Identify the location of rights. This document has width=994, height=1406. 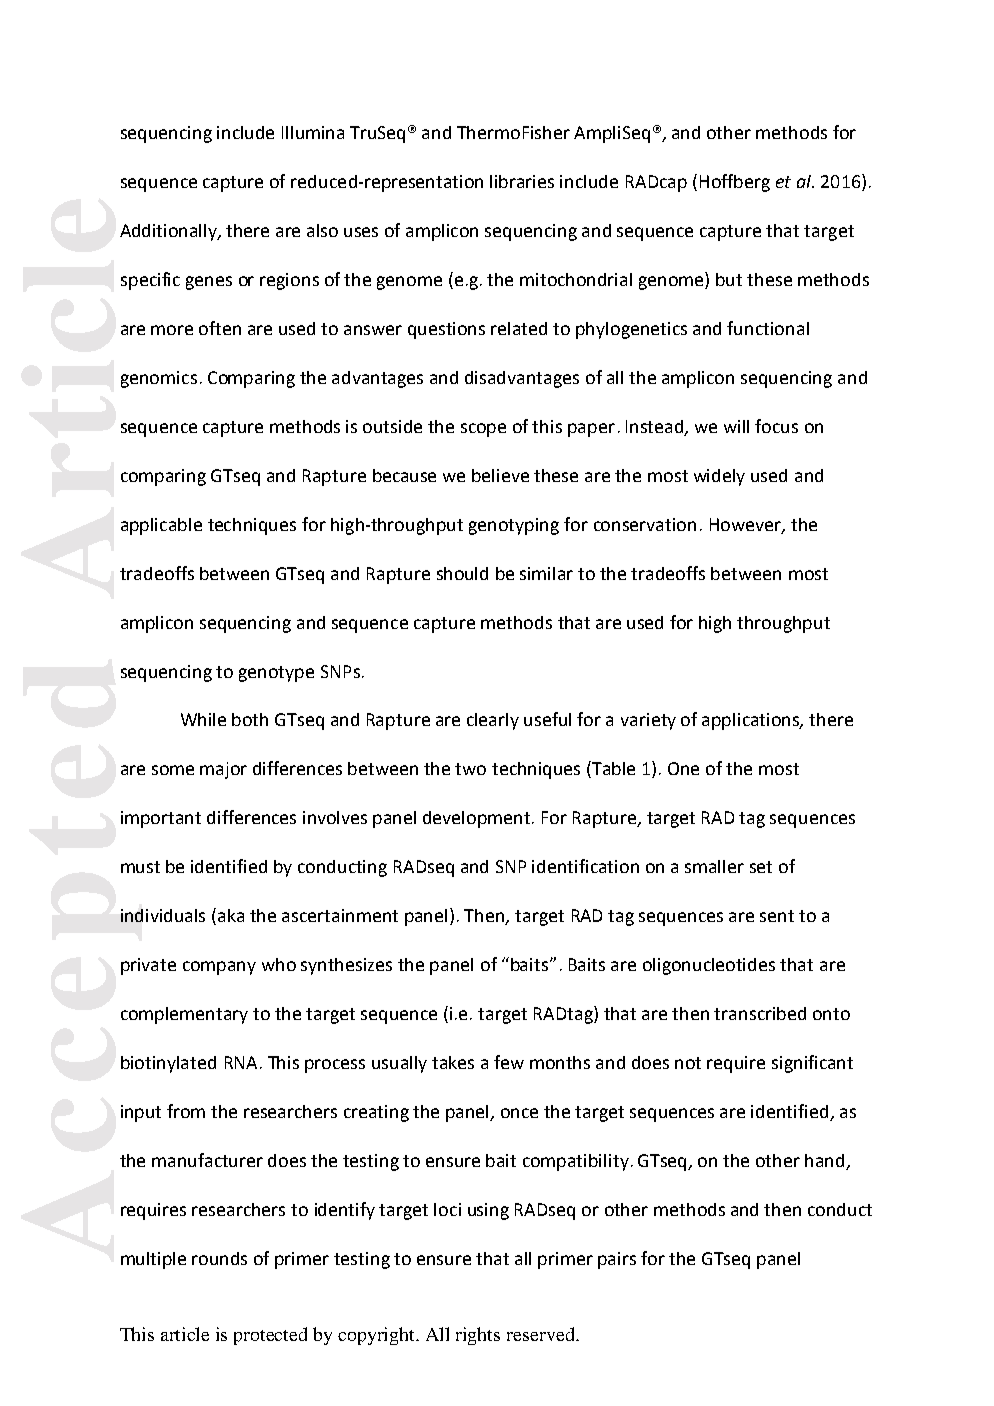
(478, 1336).
